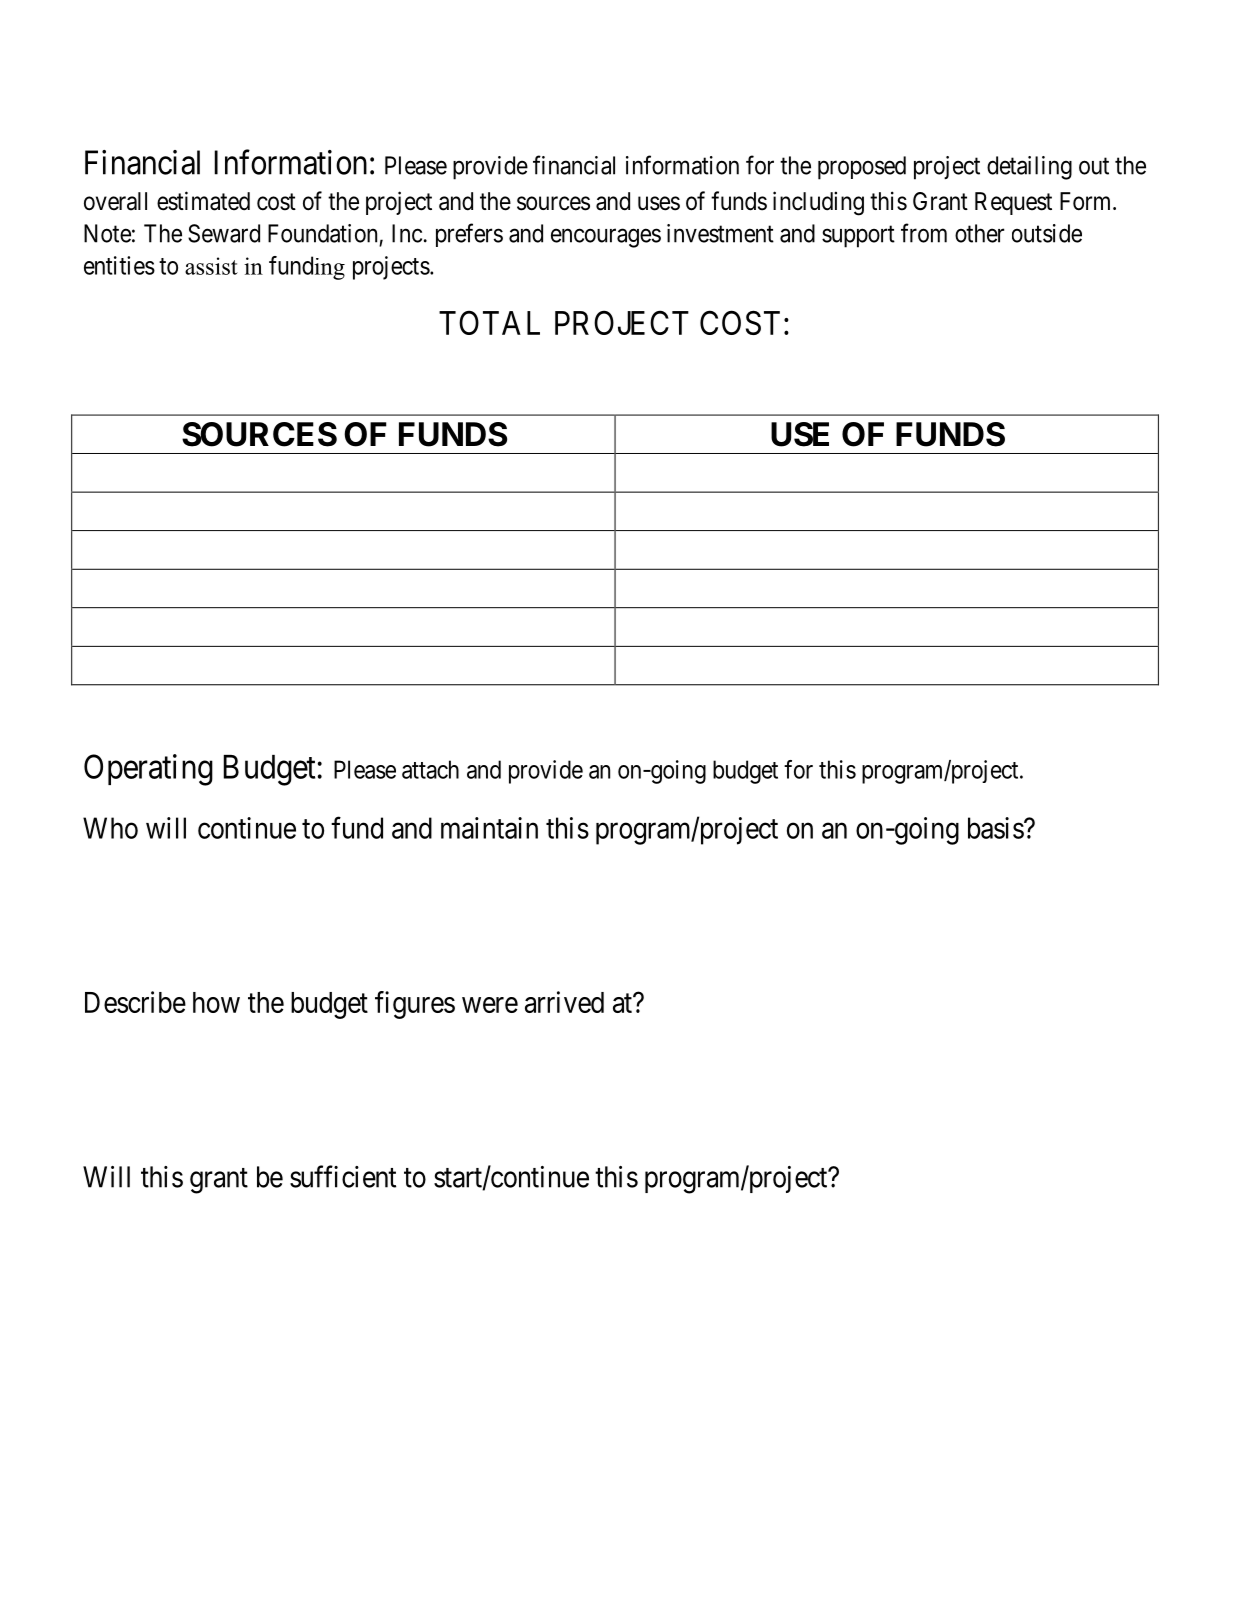 The width and height of the document is (1248, 1615). What do you see at coordinates (469, 235) in the document?
I see `prefers` at bounding box center [469, 235].
